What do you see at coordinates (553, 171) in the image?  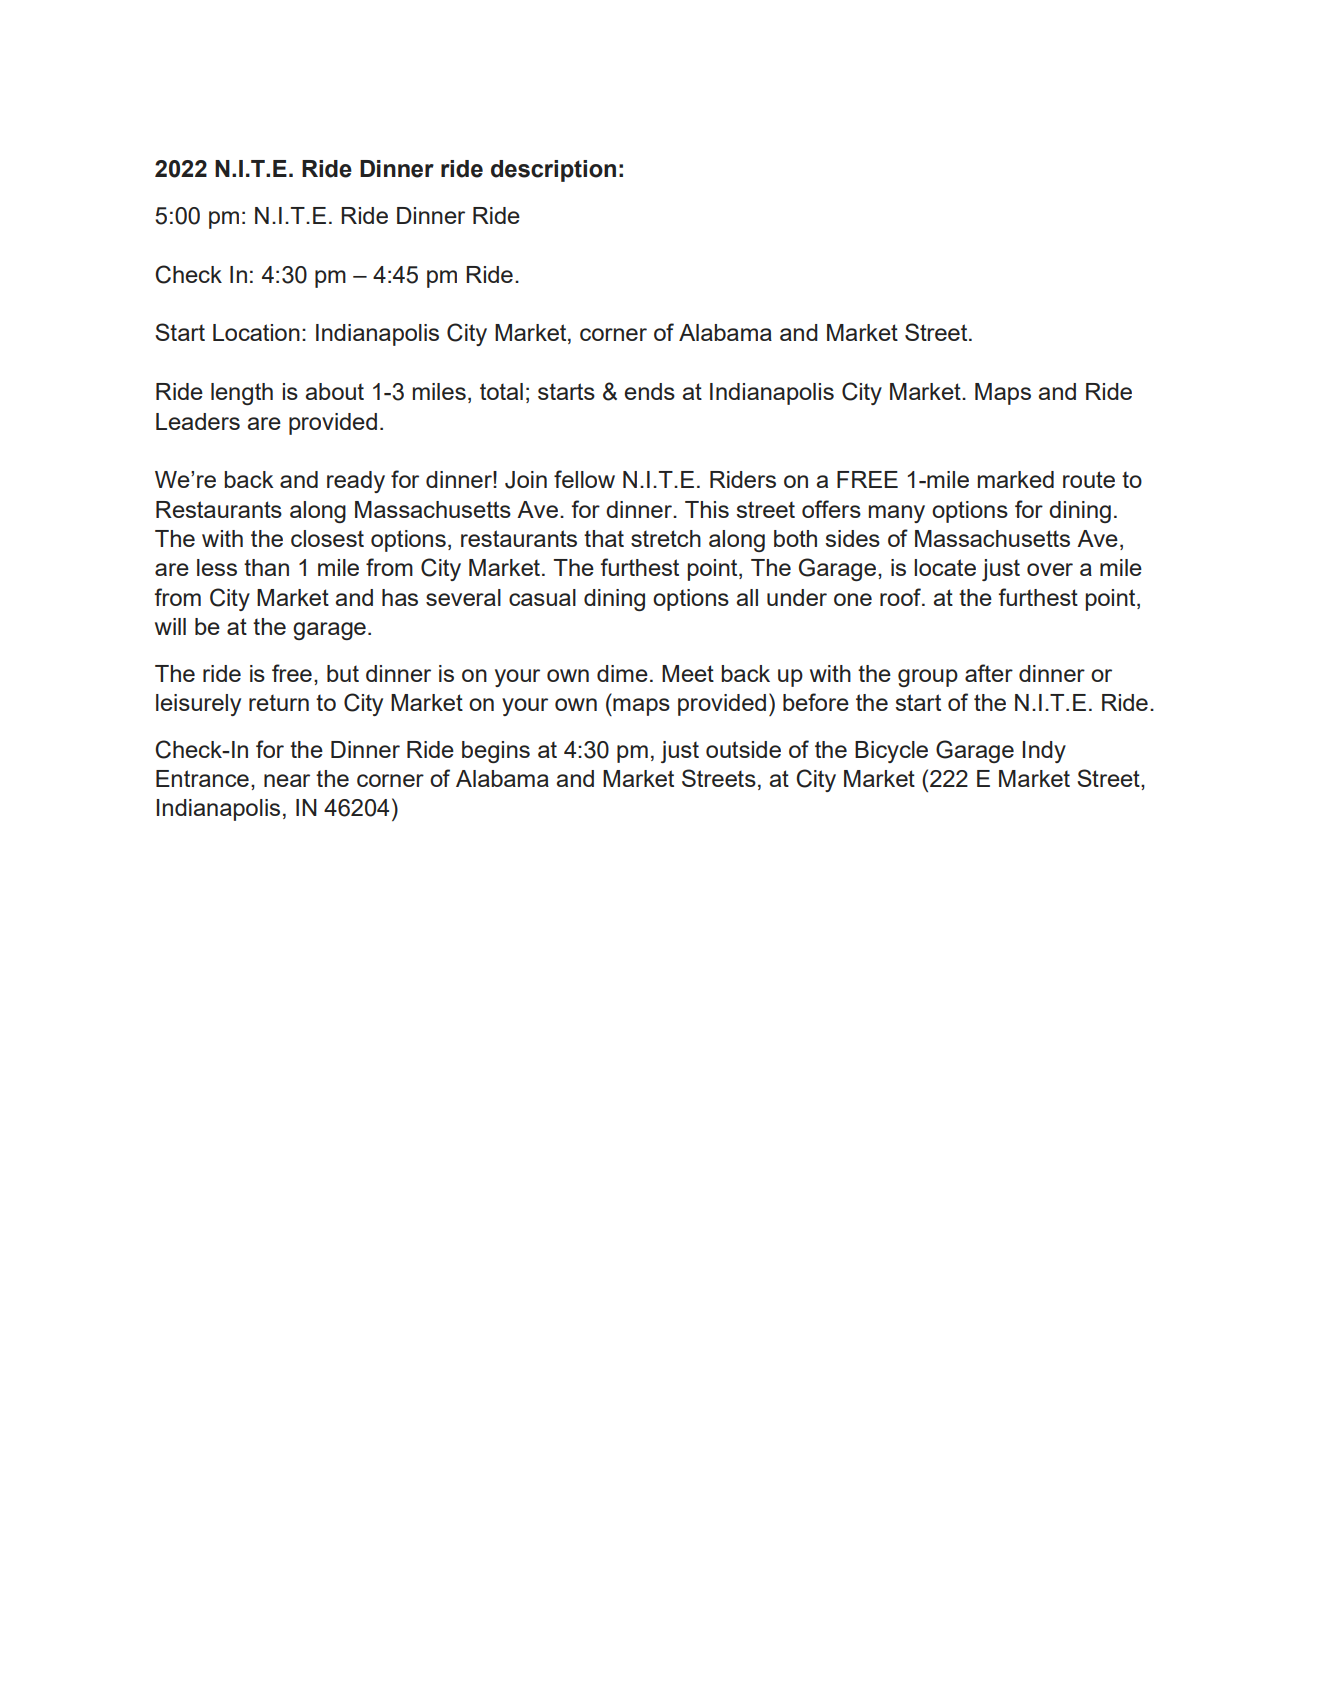 I see `description` at bounding box center [553, 171].
